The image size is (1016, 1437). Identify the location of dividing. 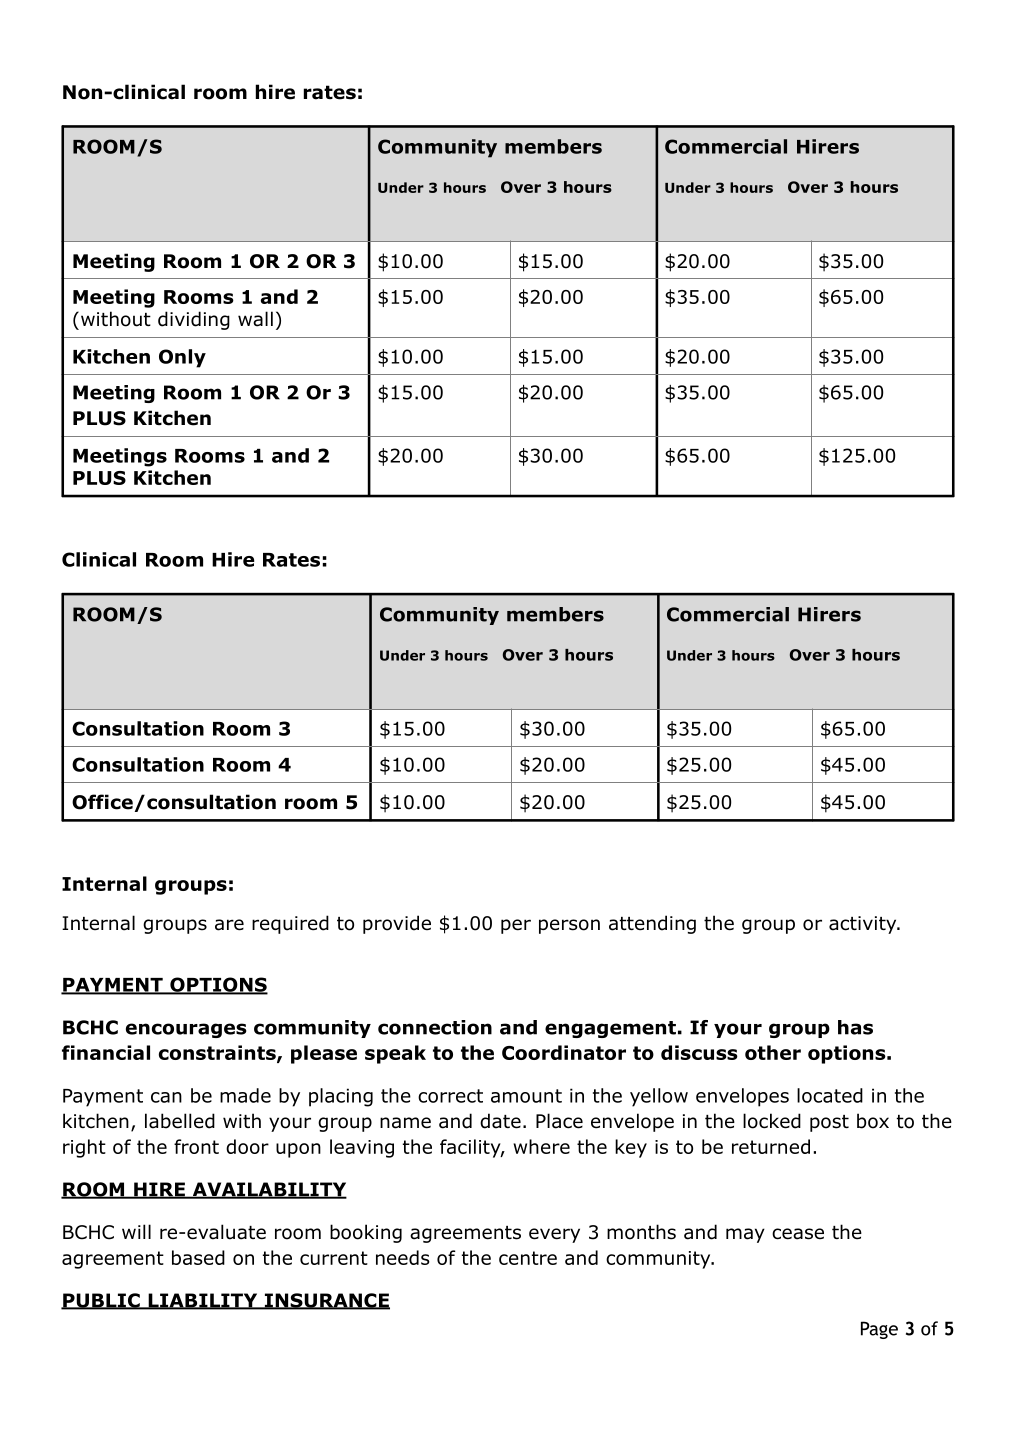
(194, 320).
